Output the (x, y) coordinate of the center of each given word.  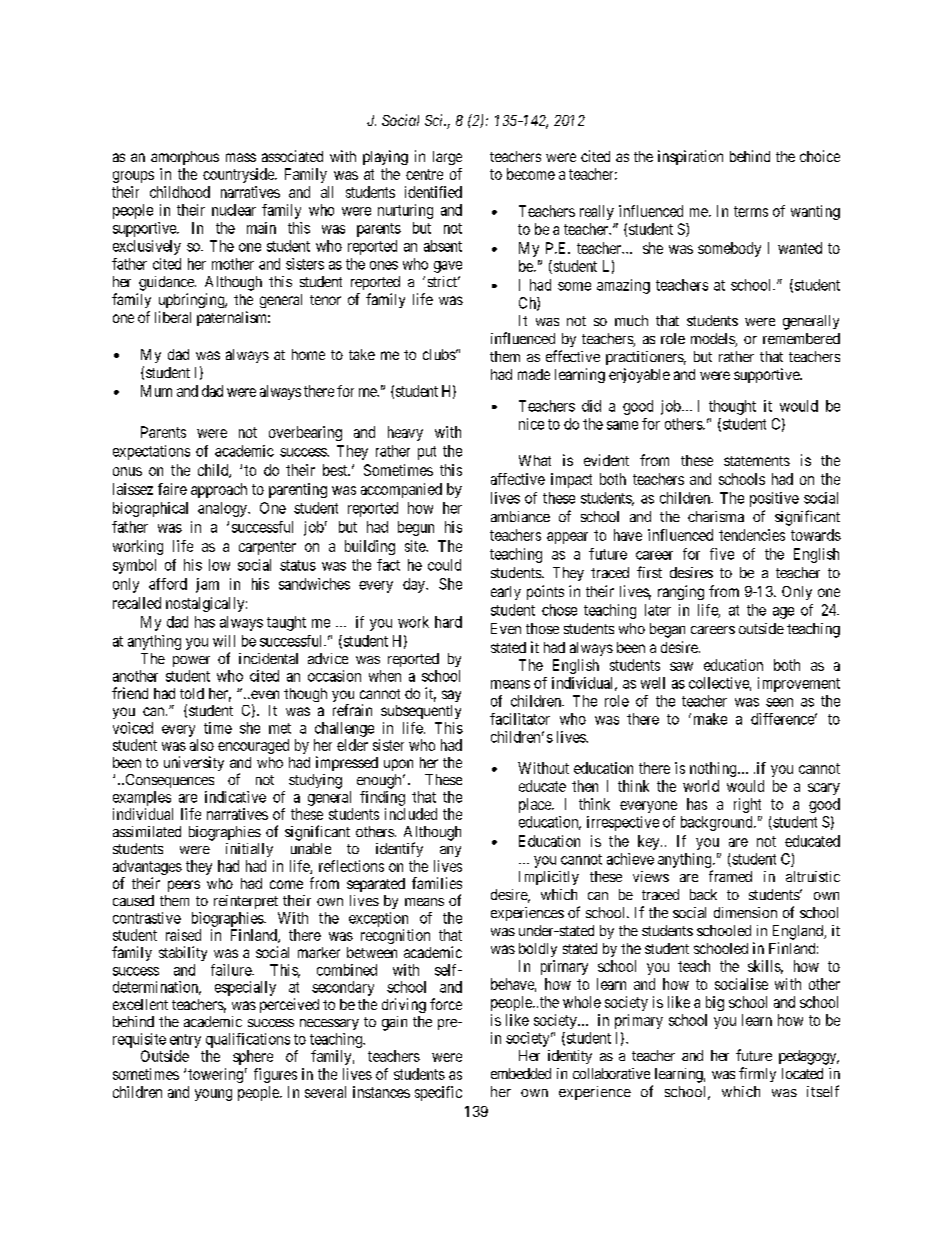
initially (249, 850)
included (411, 814)
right (747, 805)
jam (207, 585)
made (534, 374)
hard (448, 622)
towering (215, 1075)
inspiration (690, 157)
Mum (156, 391)
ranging (681, 592)
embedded (521, 1073)
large (447, 158)
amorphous (185, 158)
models (713, 340)
